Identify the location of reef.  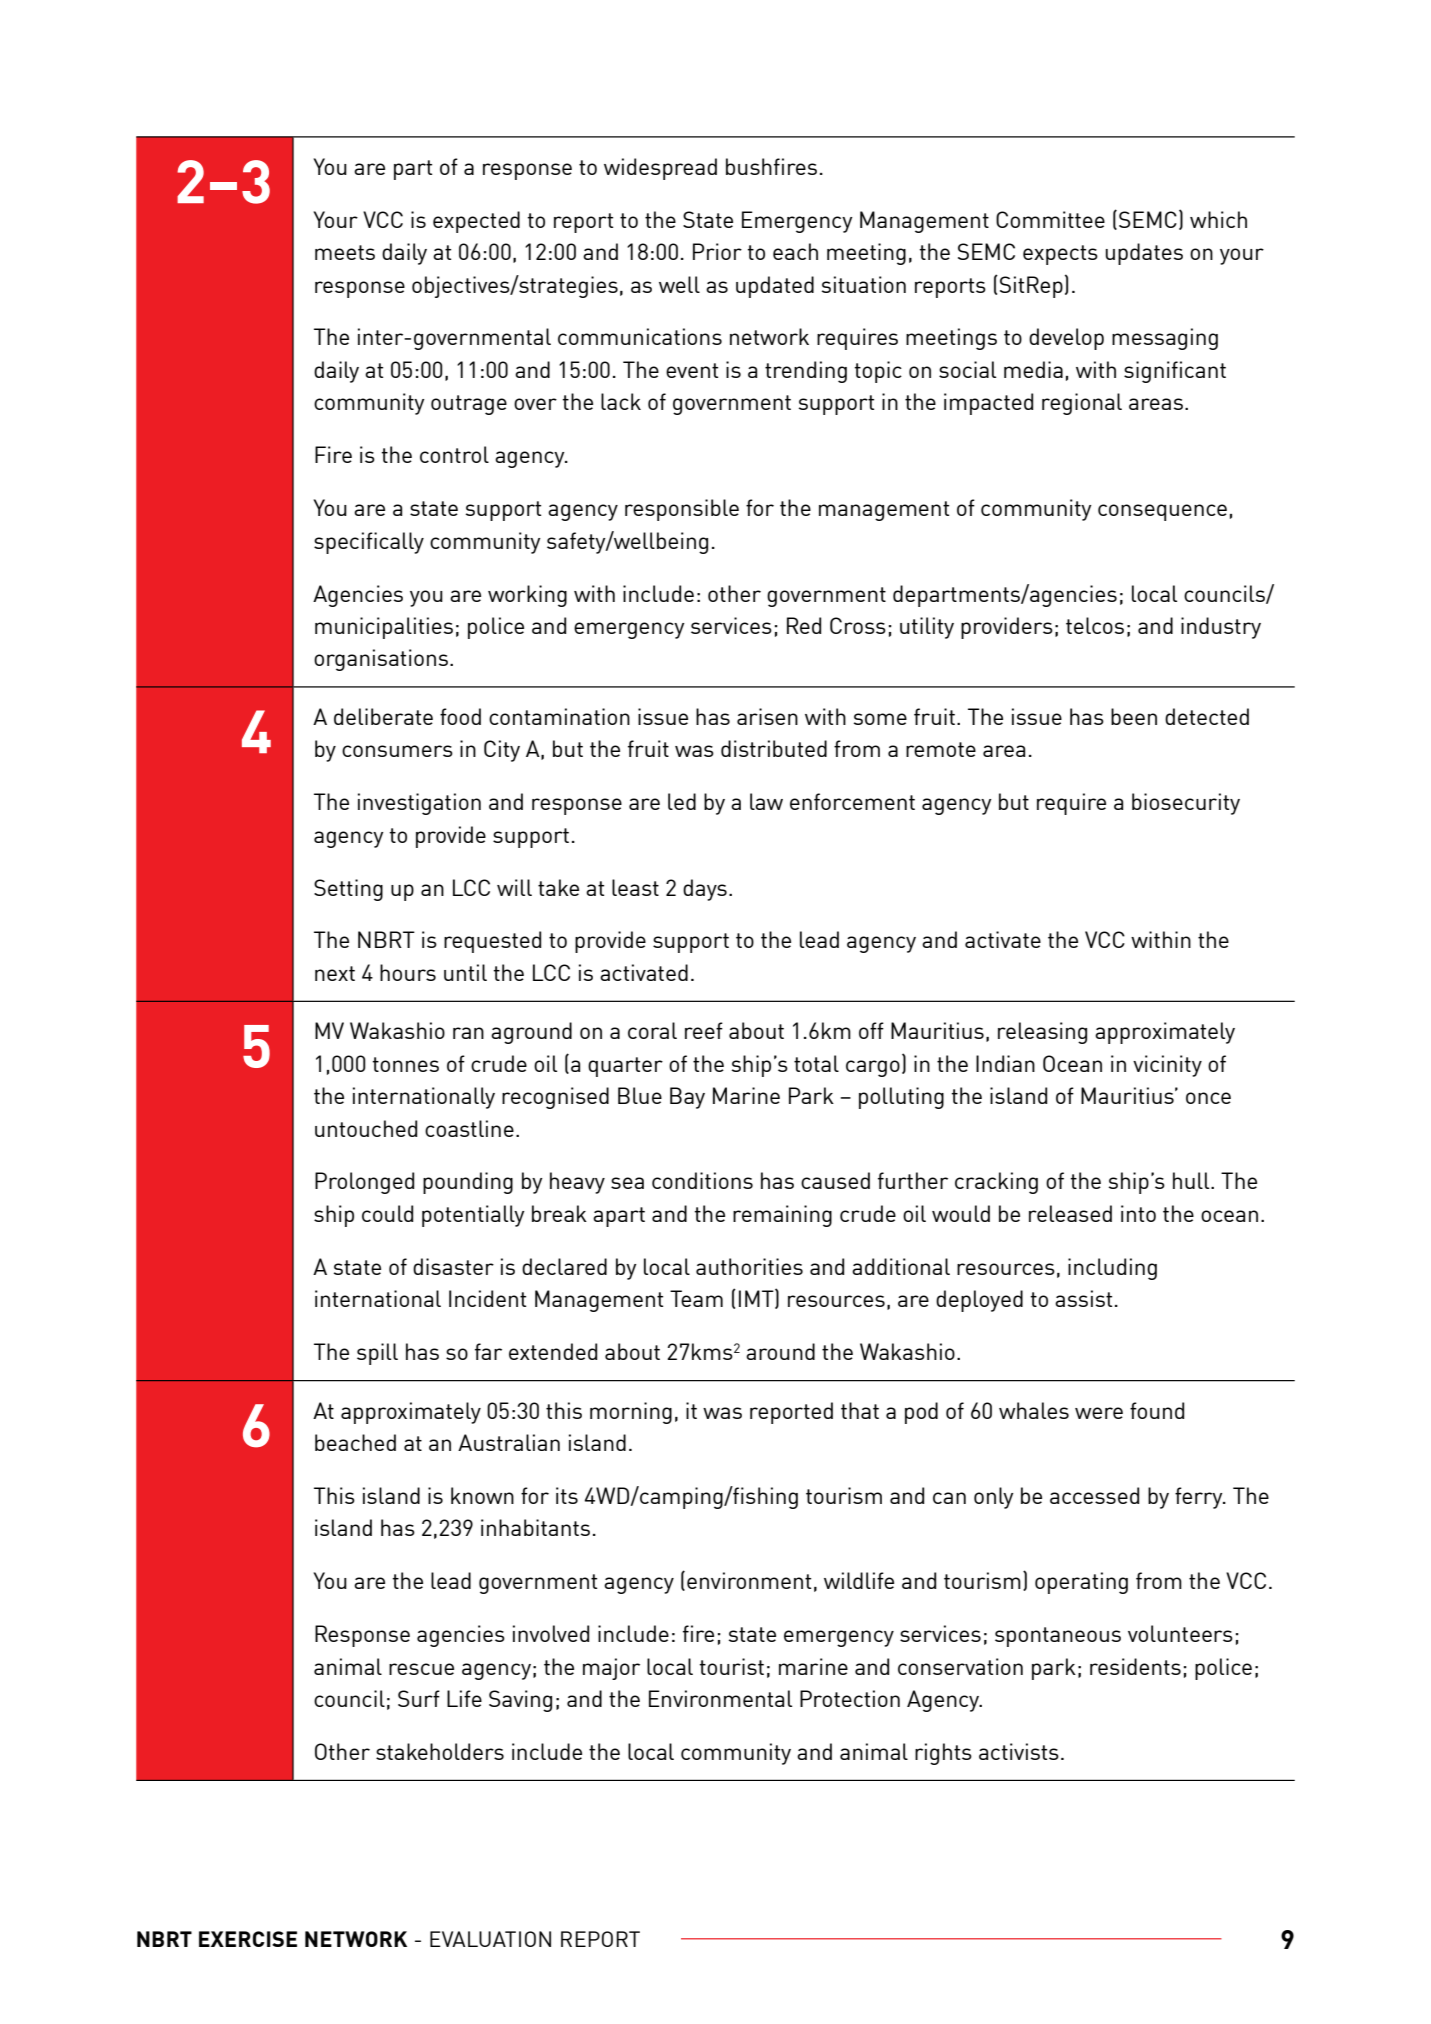
(704, 1030).
